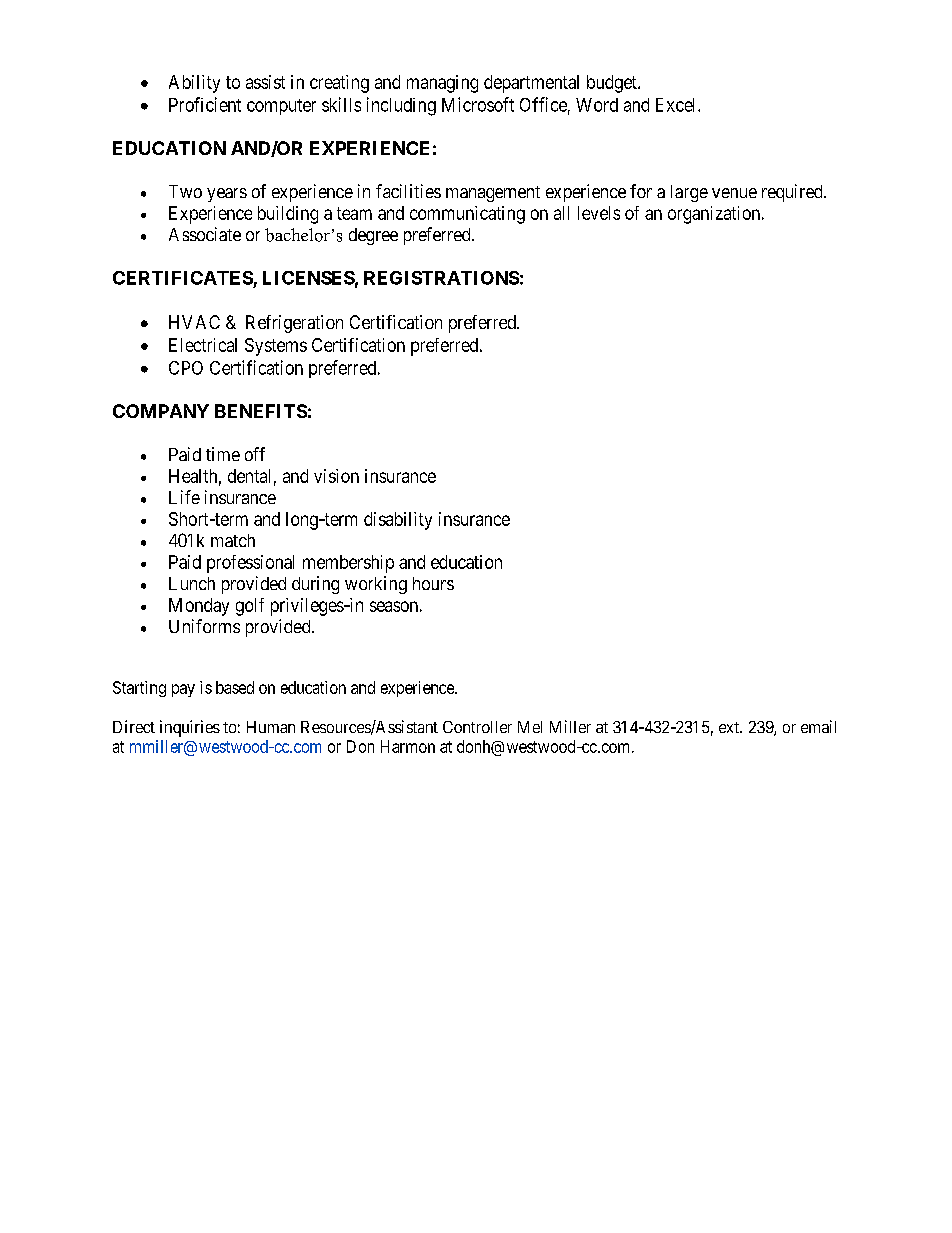 The height and width of the screenshot is (1233, 952). What do you see at coordinates (376, 585) in the screenshot?
I see `working` at bounding box center [376, 585].
